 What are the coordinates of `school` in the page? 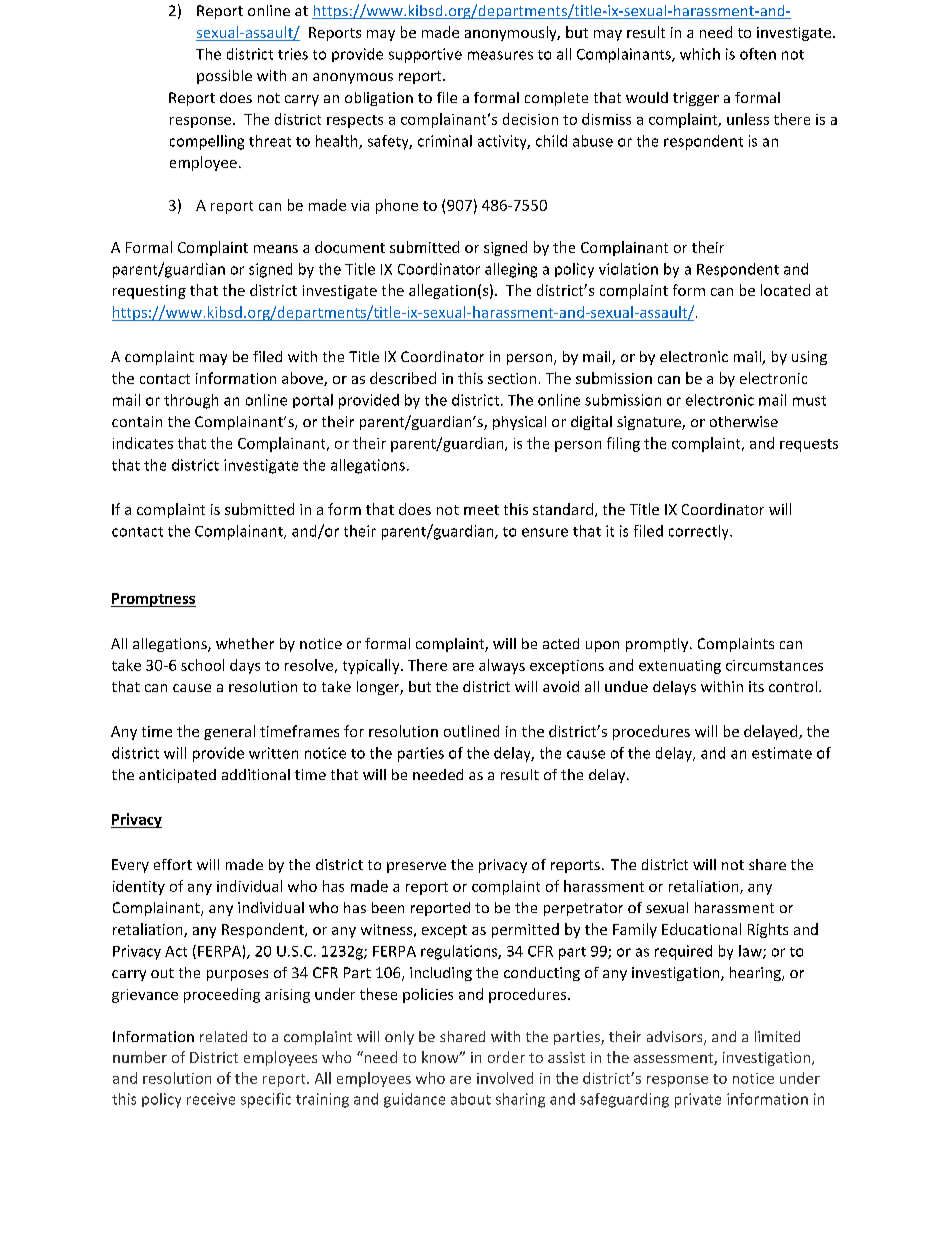 It's located at (202, 665).
